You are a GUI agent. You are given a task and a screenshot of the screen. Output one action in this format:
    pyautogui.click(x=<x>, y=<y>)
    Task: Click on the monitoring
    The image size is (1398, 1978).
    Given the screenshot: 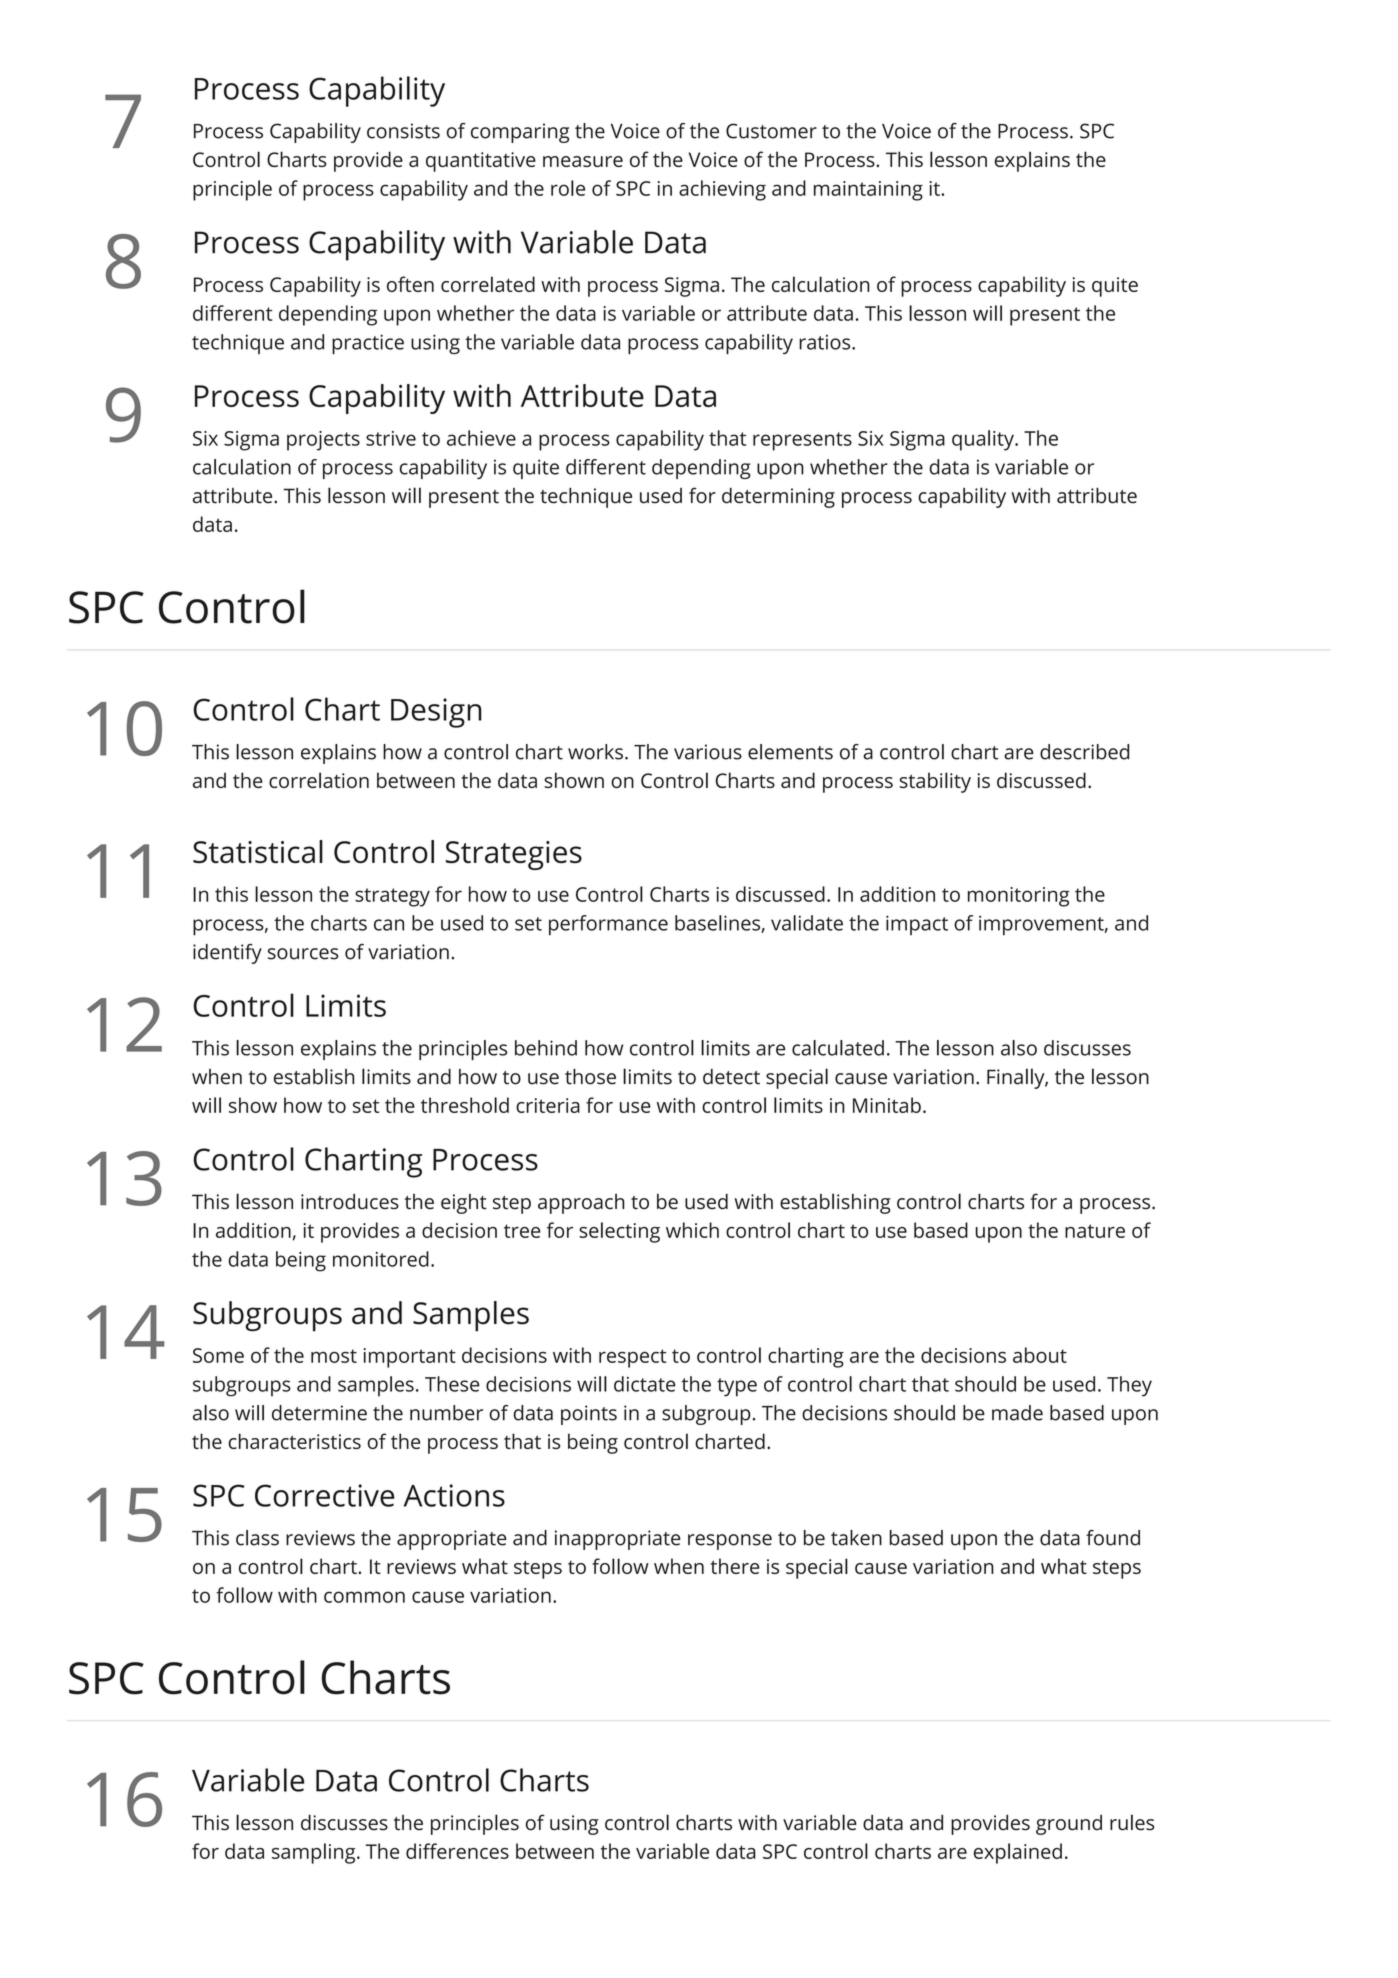 What is the action you would take?
    pyautogui.click(x=1018, y=897)
